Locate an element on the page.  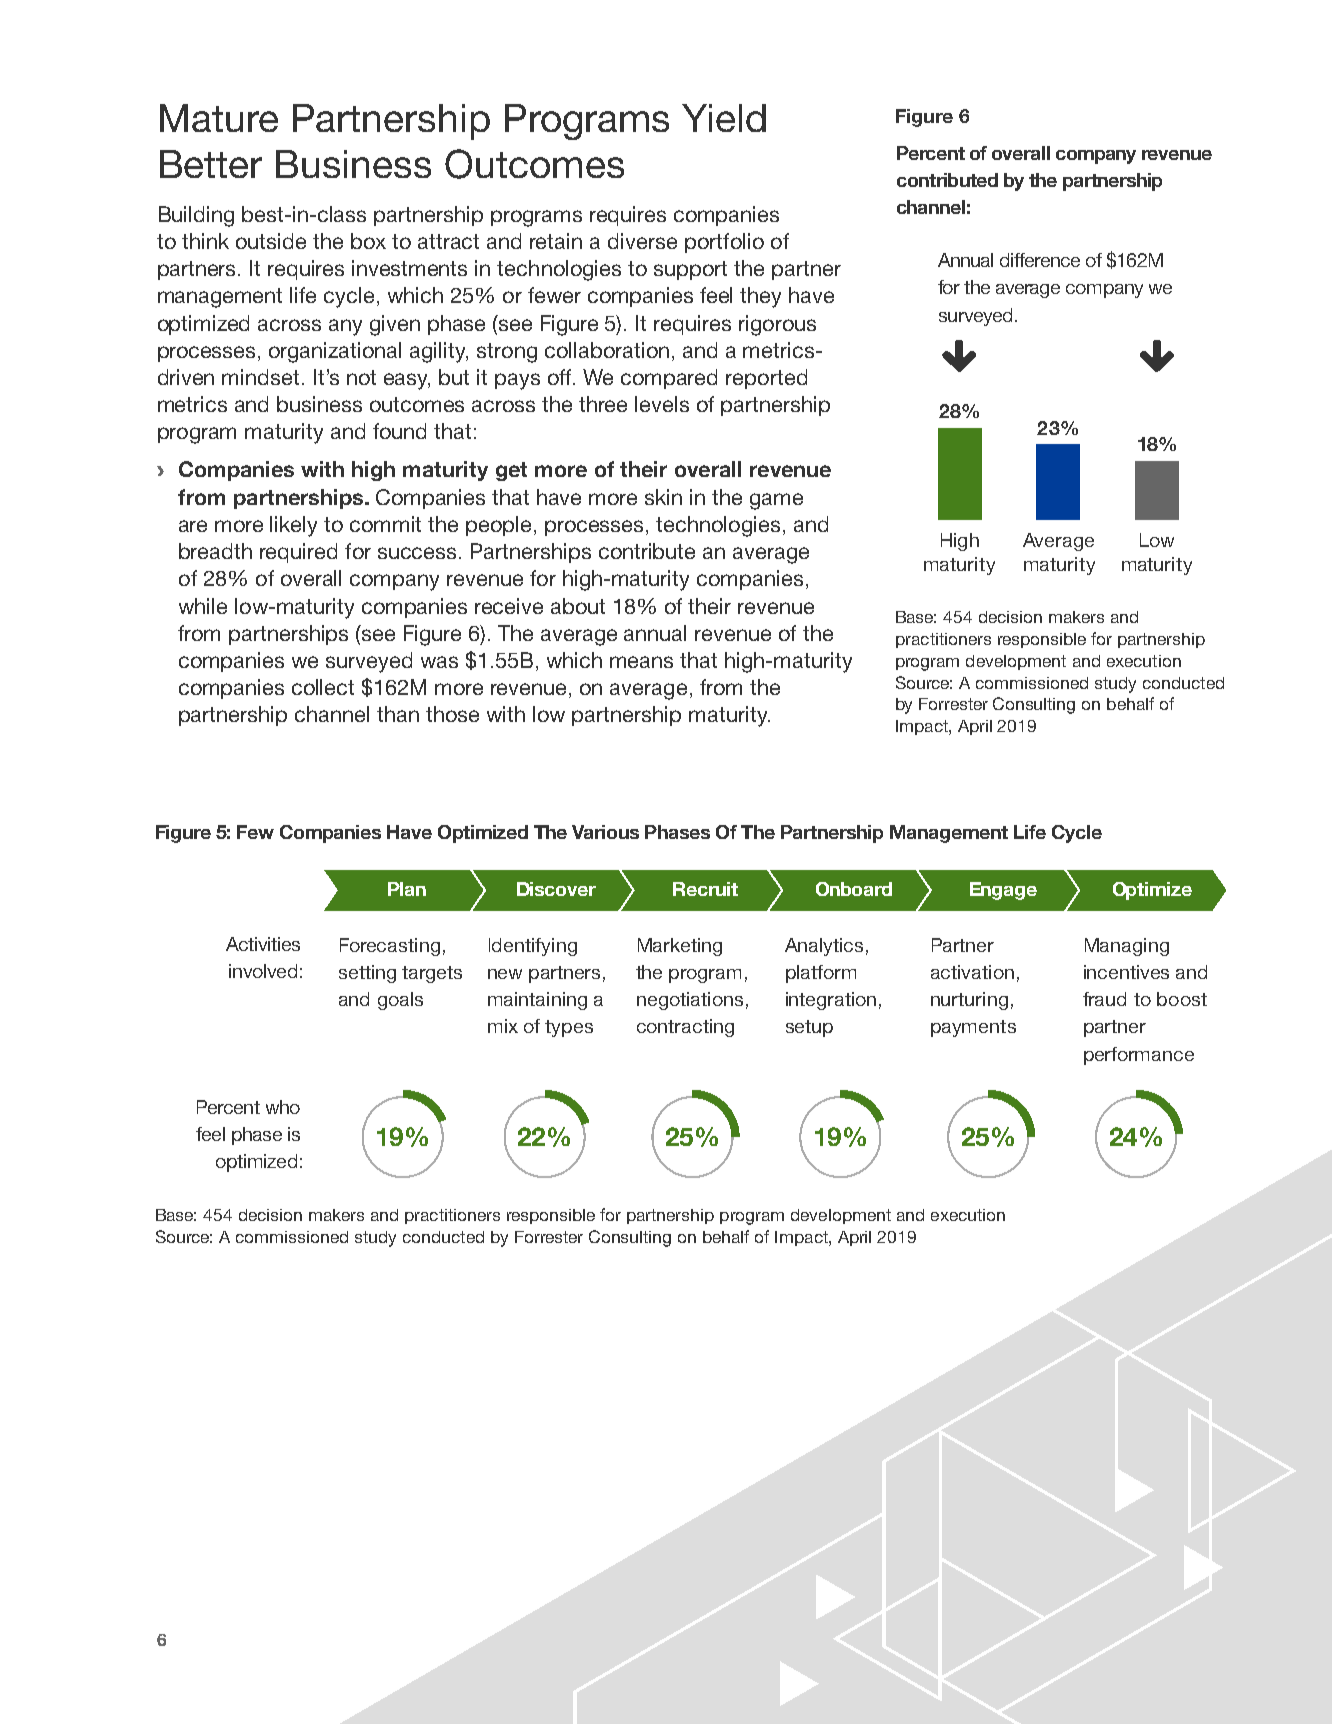
not is located at coordinates (361, 377).
